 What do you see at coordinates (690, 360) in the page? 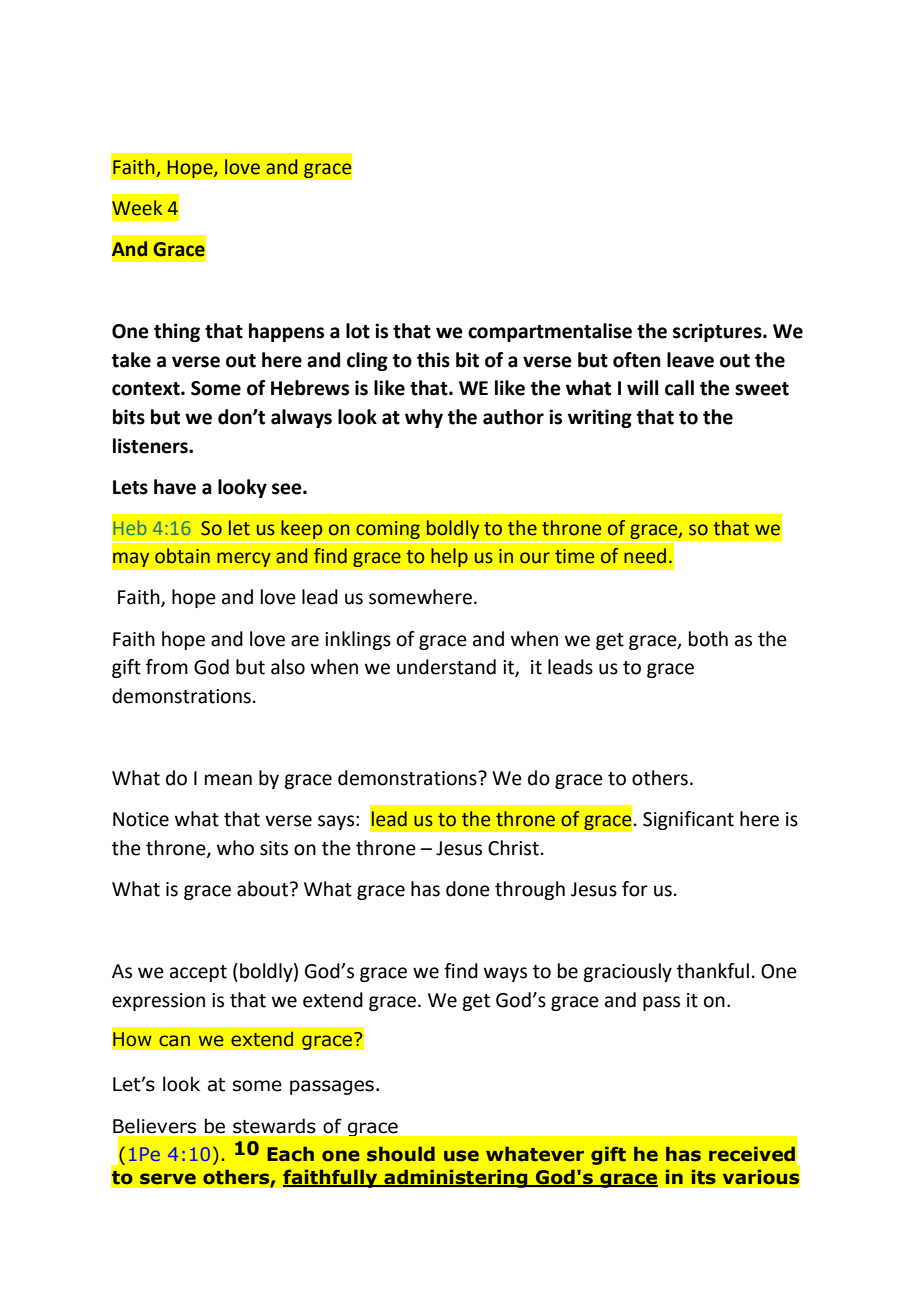
I see `leave` at bounding box center [690, 360].
